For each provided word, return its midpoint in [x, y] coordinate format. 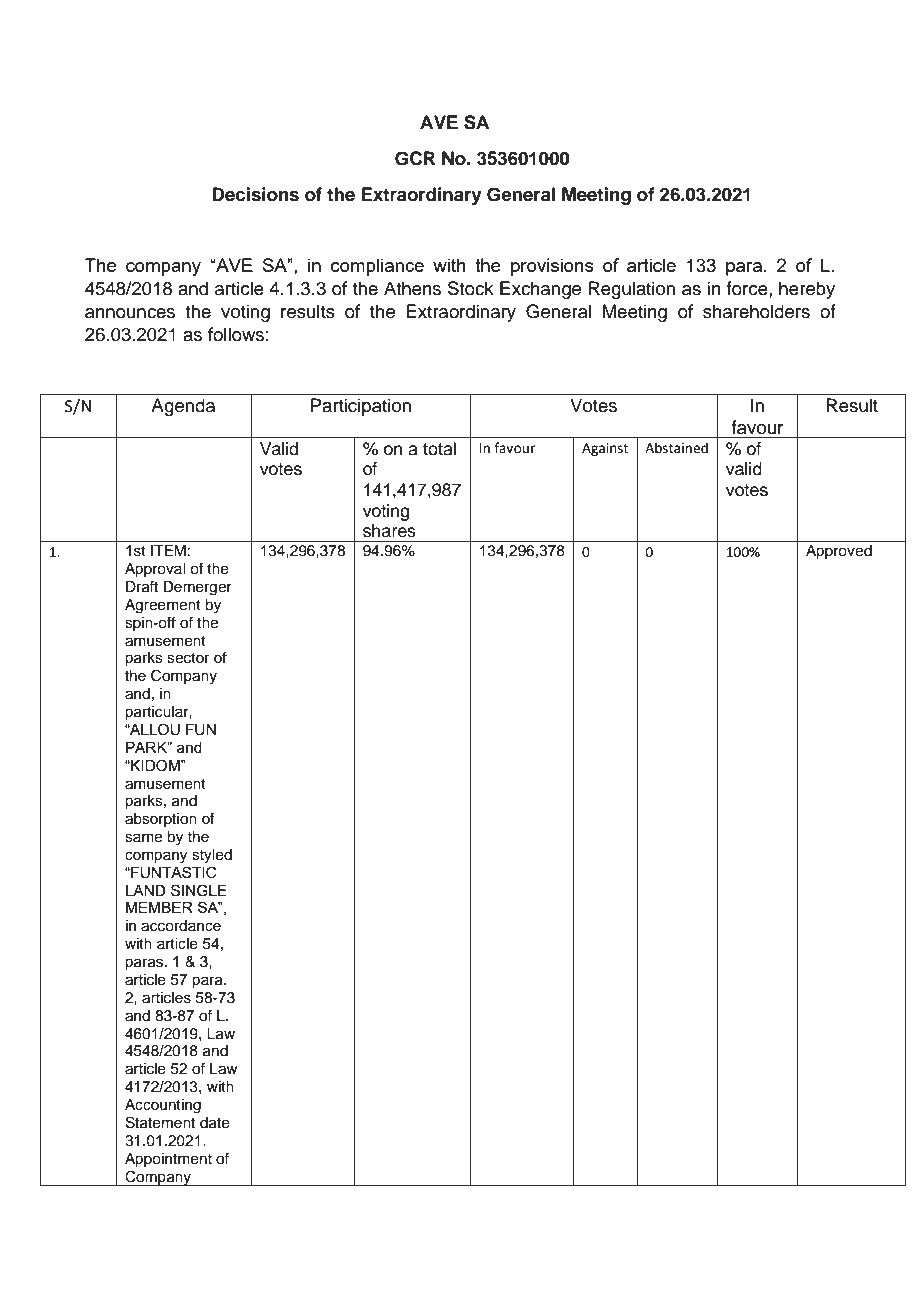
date [215, 1123]
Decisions [255, 194]
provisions [552, 267]
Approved [839, 552]
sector [188, 658]
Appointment [168, 1160]
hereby [807, 290]
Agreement [163, 606]
